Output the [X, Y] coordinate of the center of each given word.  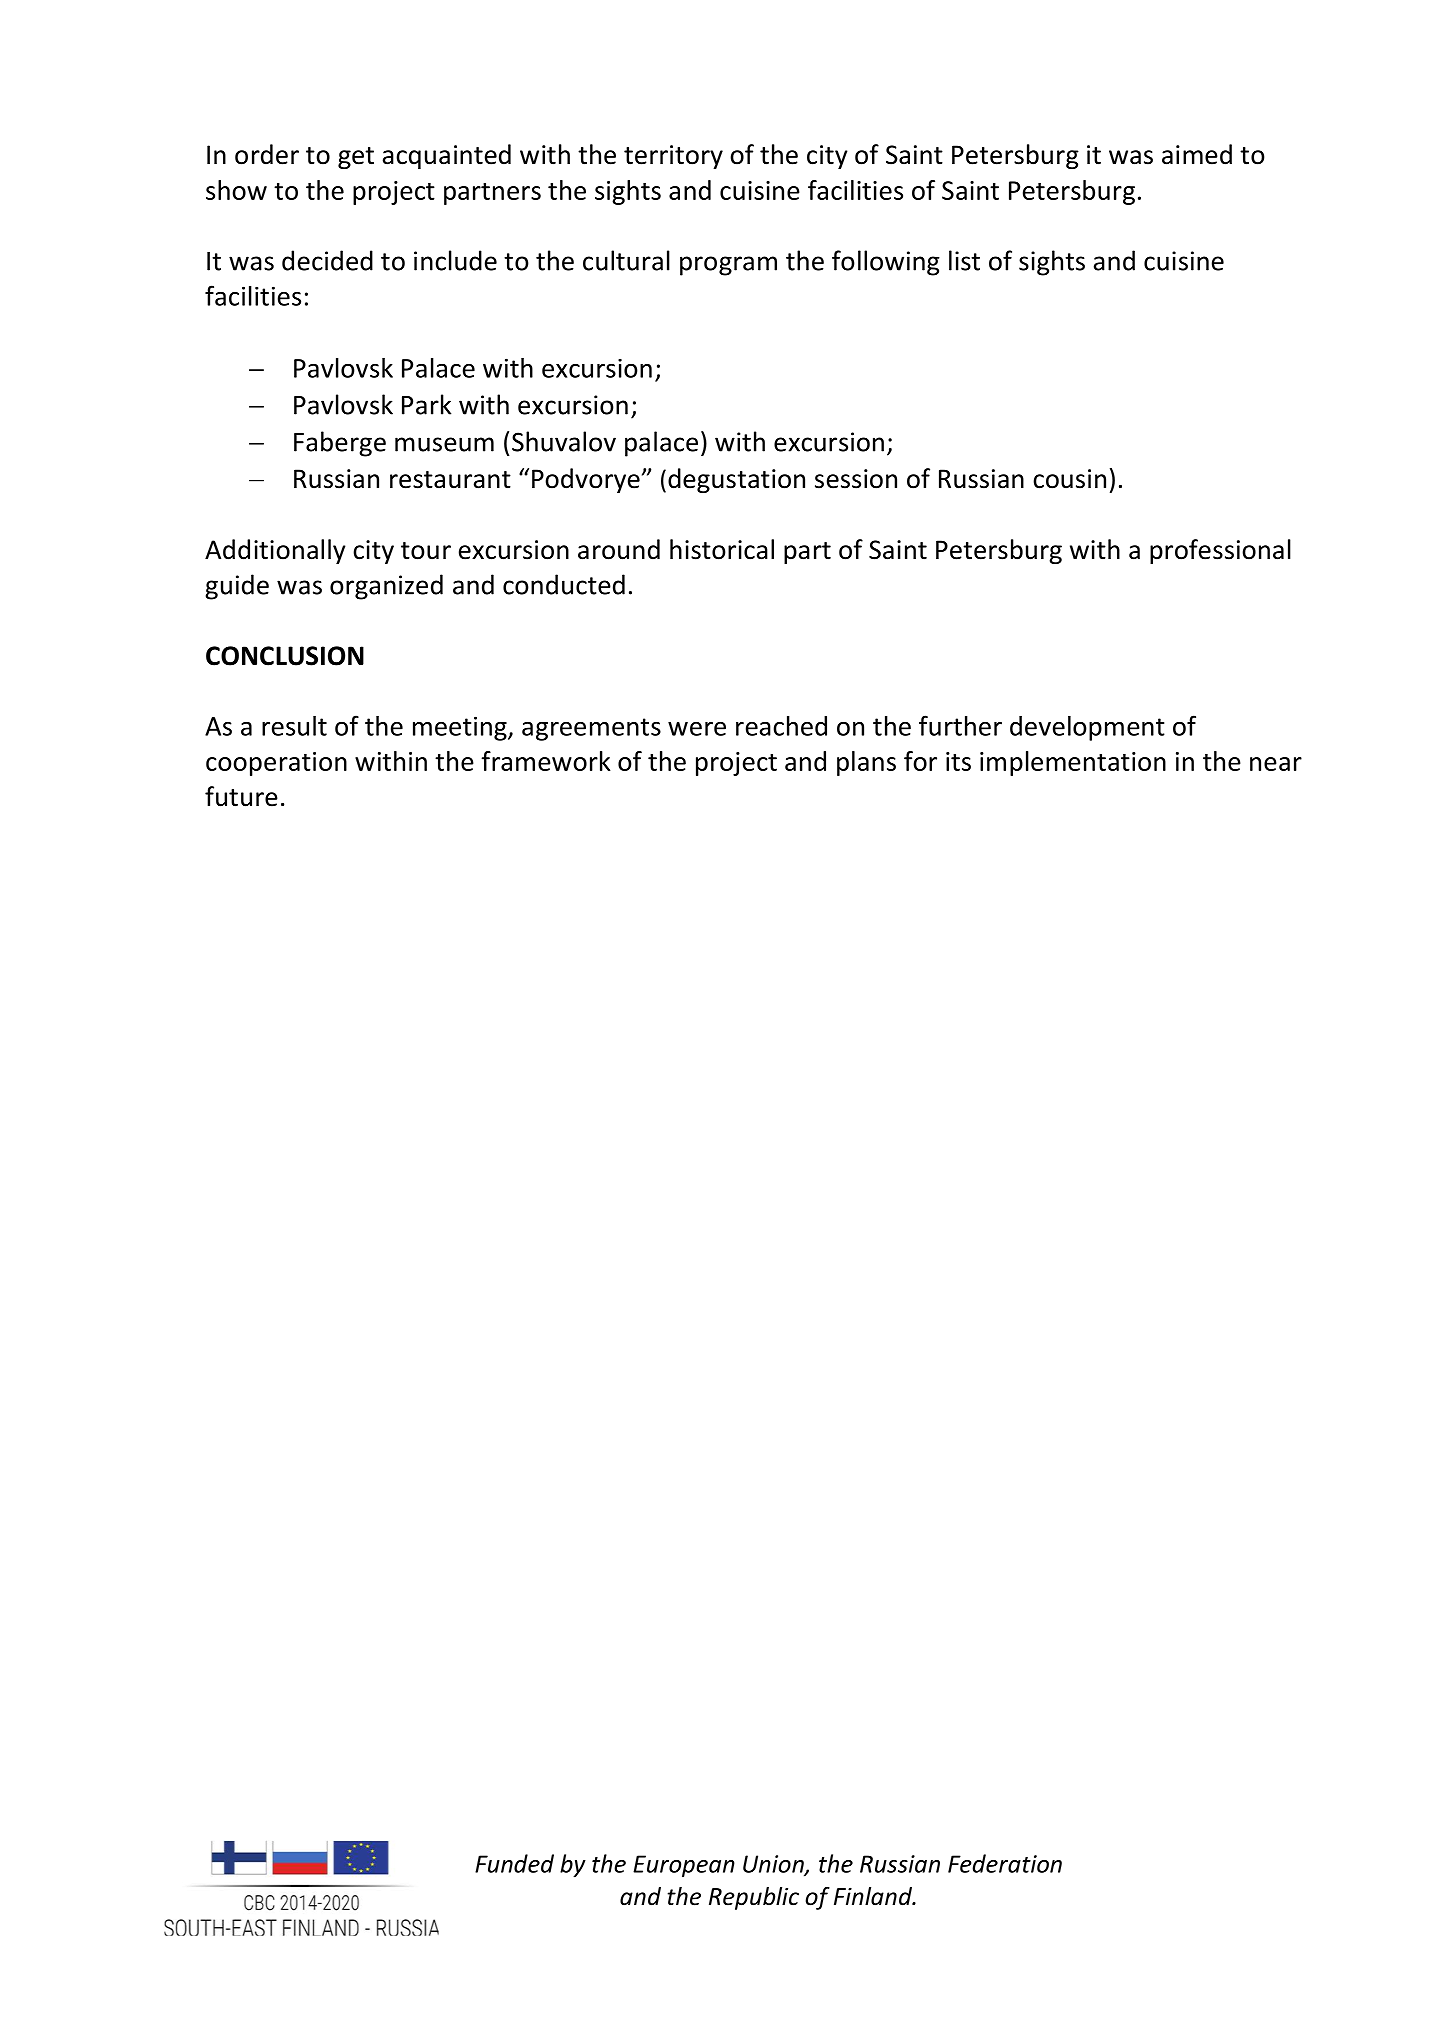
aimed [1197, 154]
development [1087, 728]
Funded [514, 1863]
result [294, 726]
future [241, 796]
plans [866, 763]
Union [774, 1865]
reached [781, 726]
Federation [1005, 1863]
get [356, 158]
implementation [1073, 763]
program [728, 266]
